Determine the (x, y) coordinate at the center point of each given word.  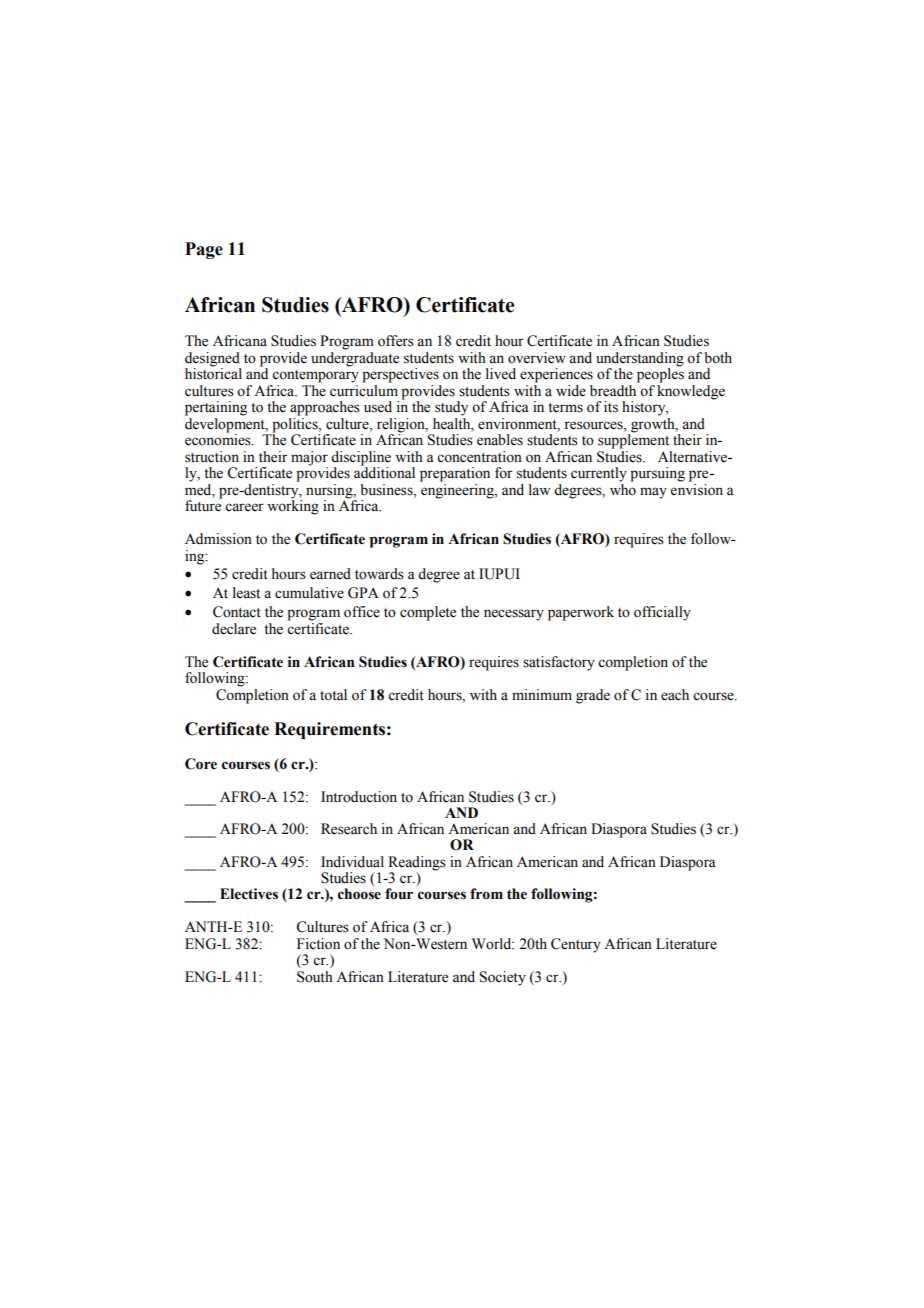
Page (204, 250)
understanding (640, 360)
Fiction (318, 944)
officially (662, 613)
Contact (237, 612)
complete (428, 613)
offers (396, 341)
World (493, 944)
